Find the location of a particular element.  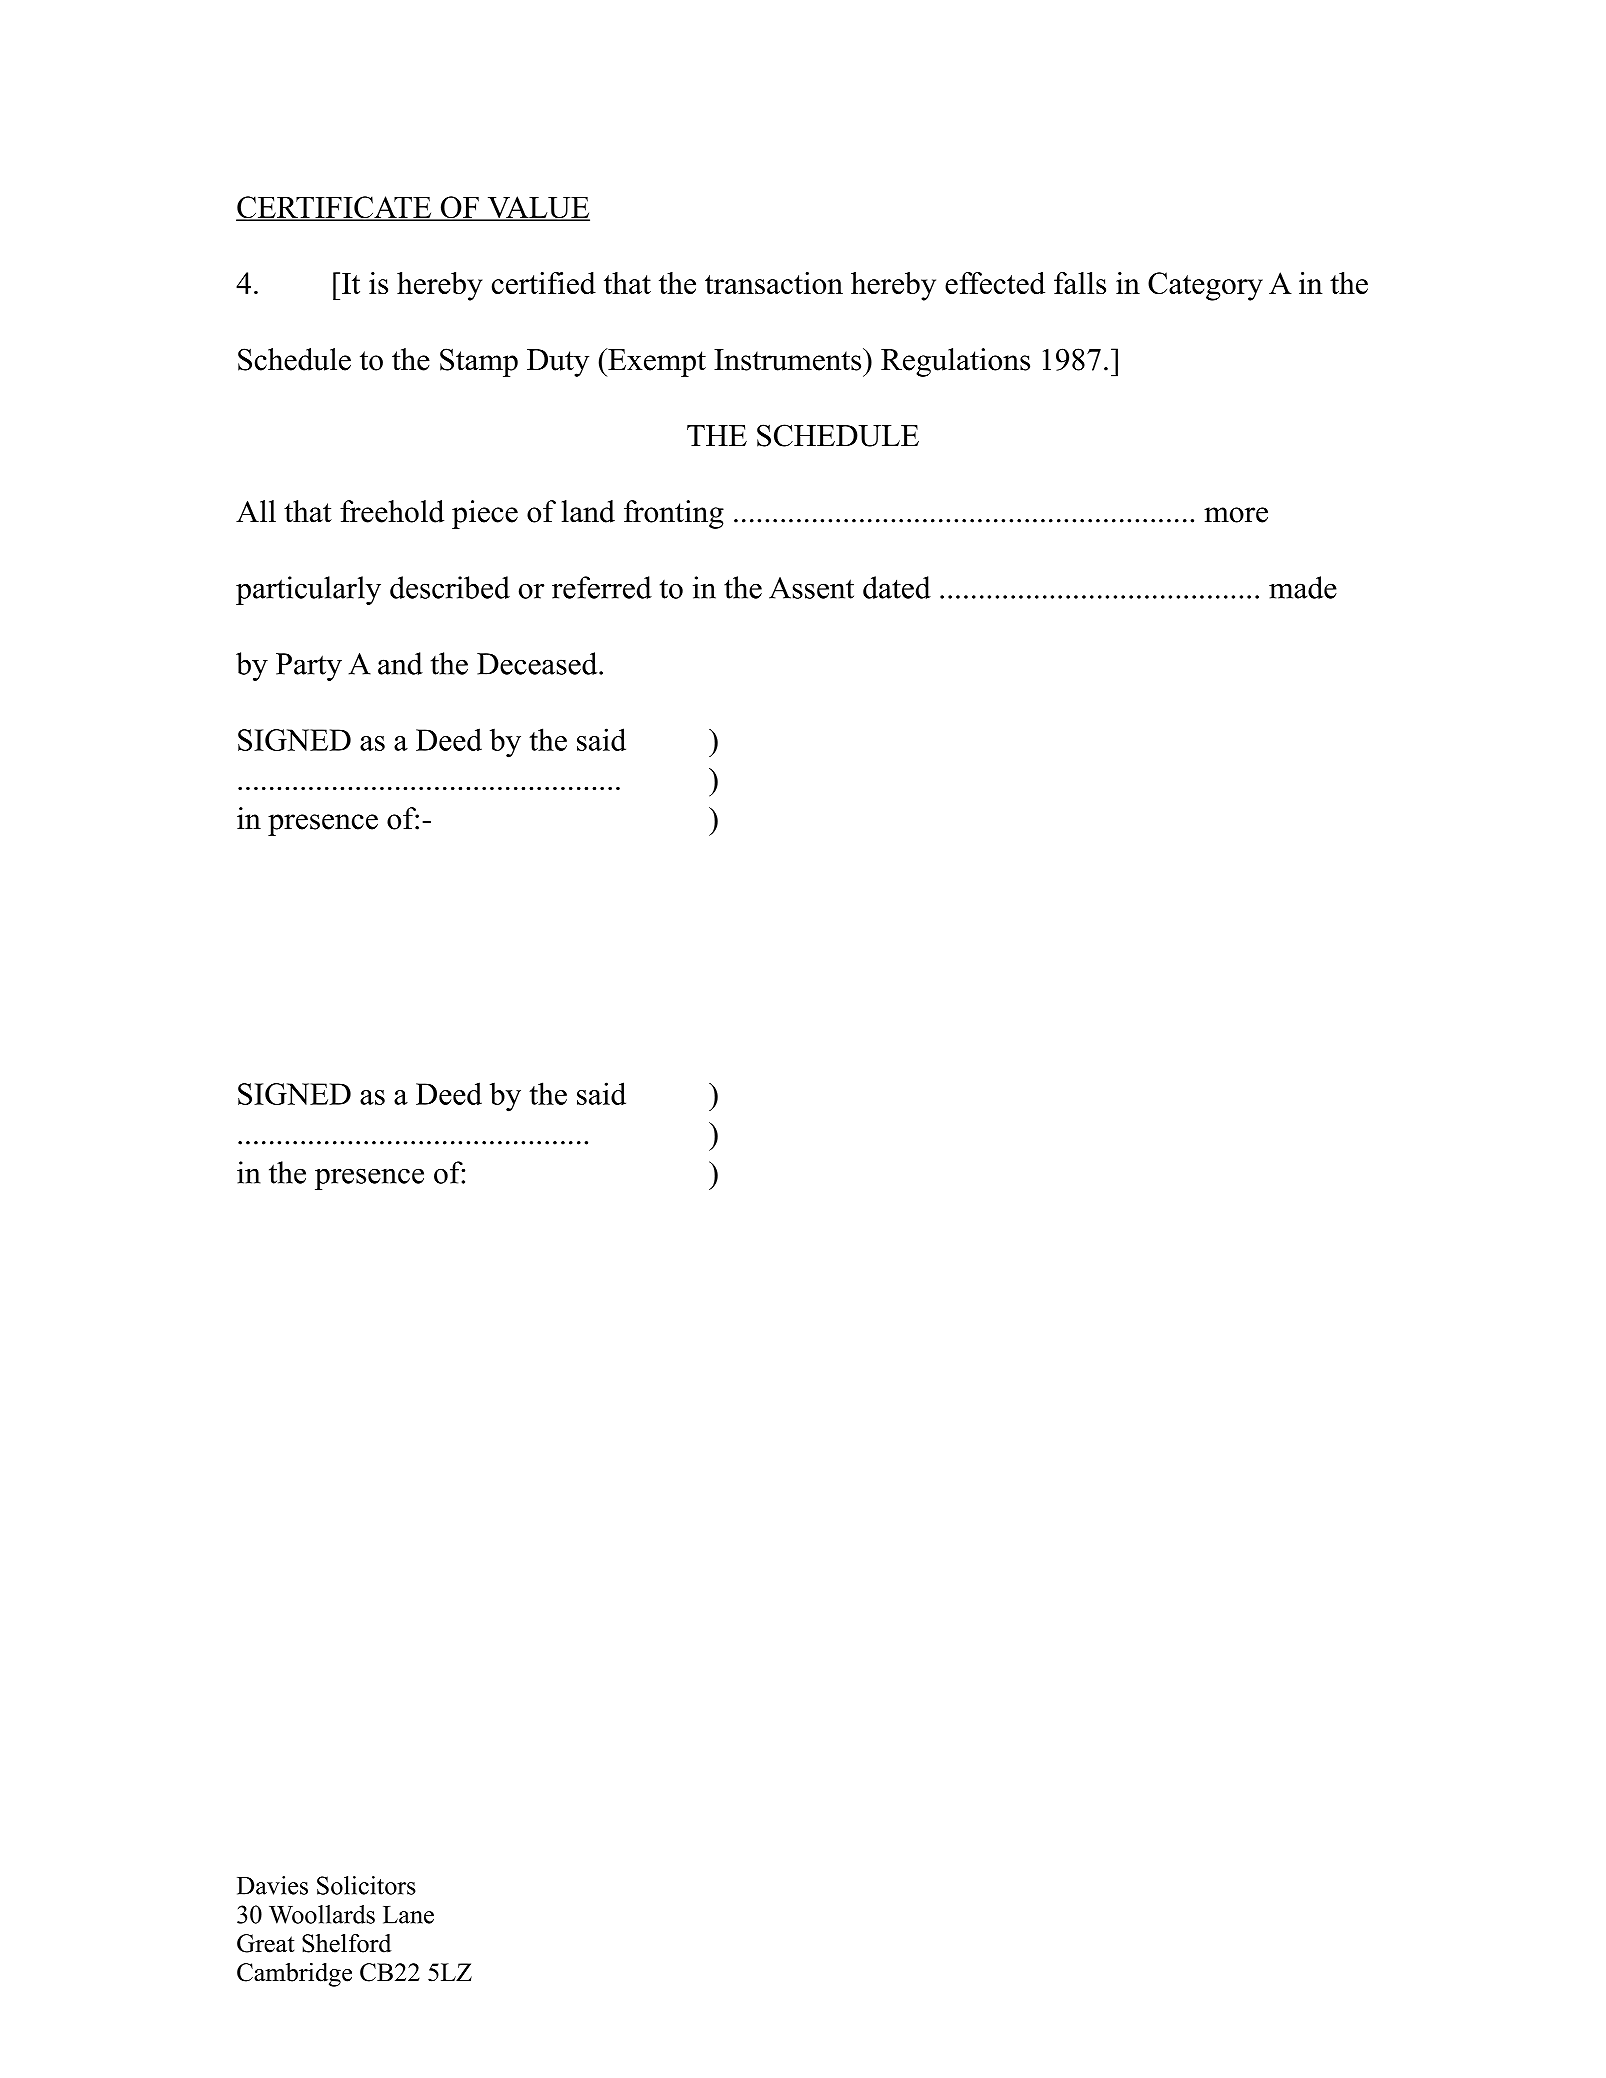

Solicitors is located at coordinates (366, 1885).
